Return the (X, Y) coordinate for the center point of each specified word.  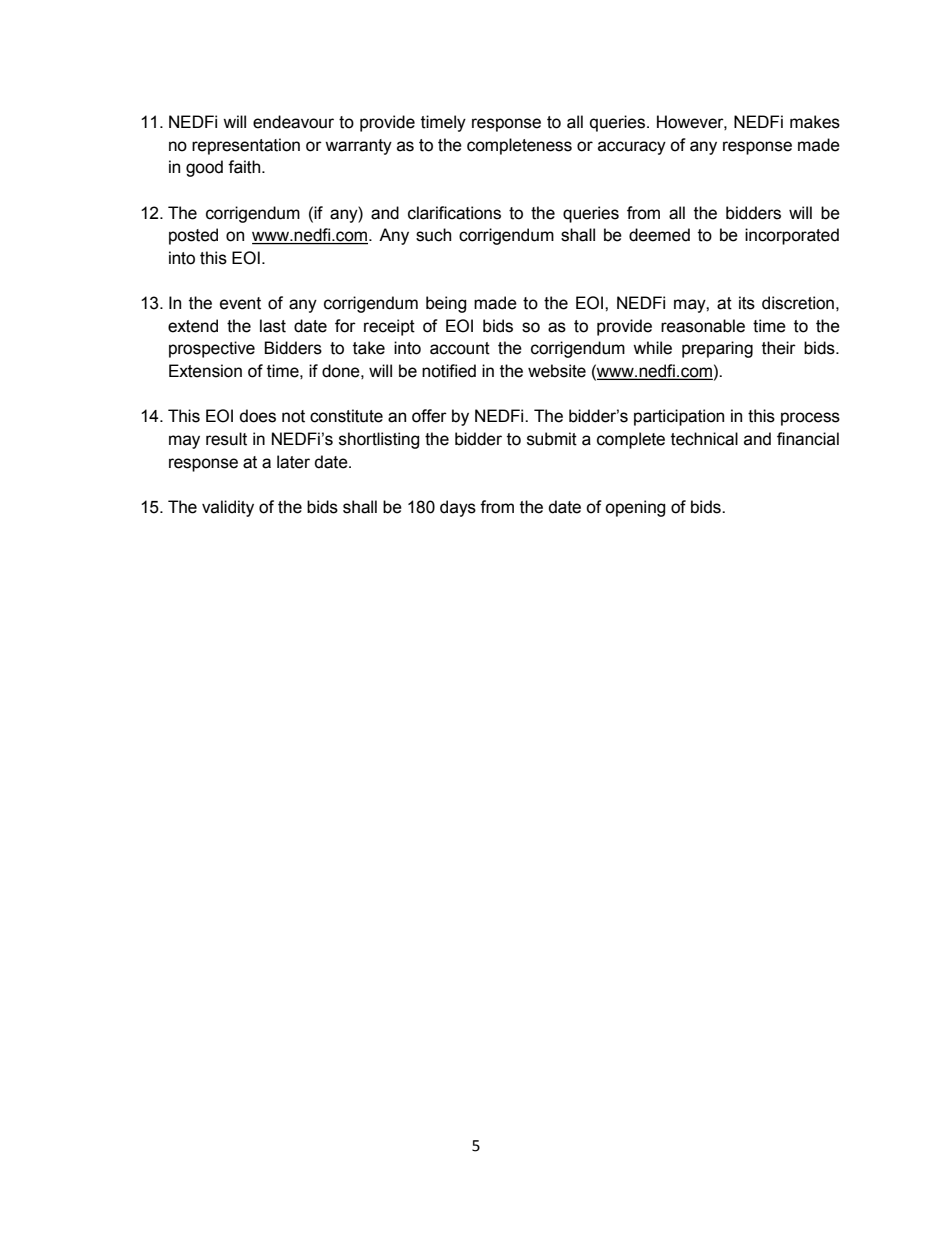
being (446, 304)
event (240, 303)
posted (193, 236)
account (460, 348)
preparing (717, 349)
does (258, 416)
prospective (212, 349)
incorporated (792, 236)
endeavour (293, 122)
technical (704, 439)
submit (552, 439)
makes (815, 122)
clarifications (454, 213)
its (747, 303)
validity (228, 508)
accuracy (632, 148)
